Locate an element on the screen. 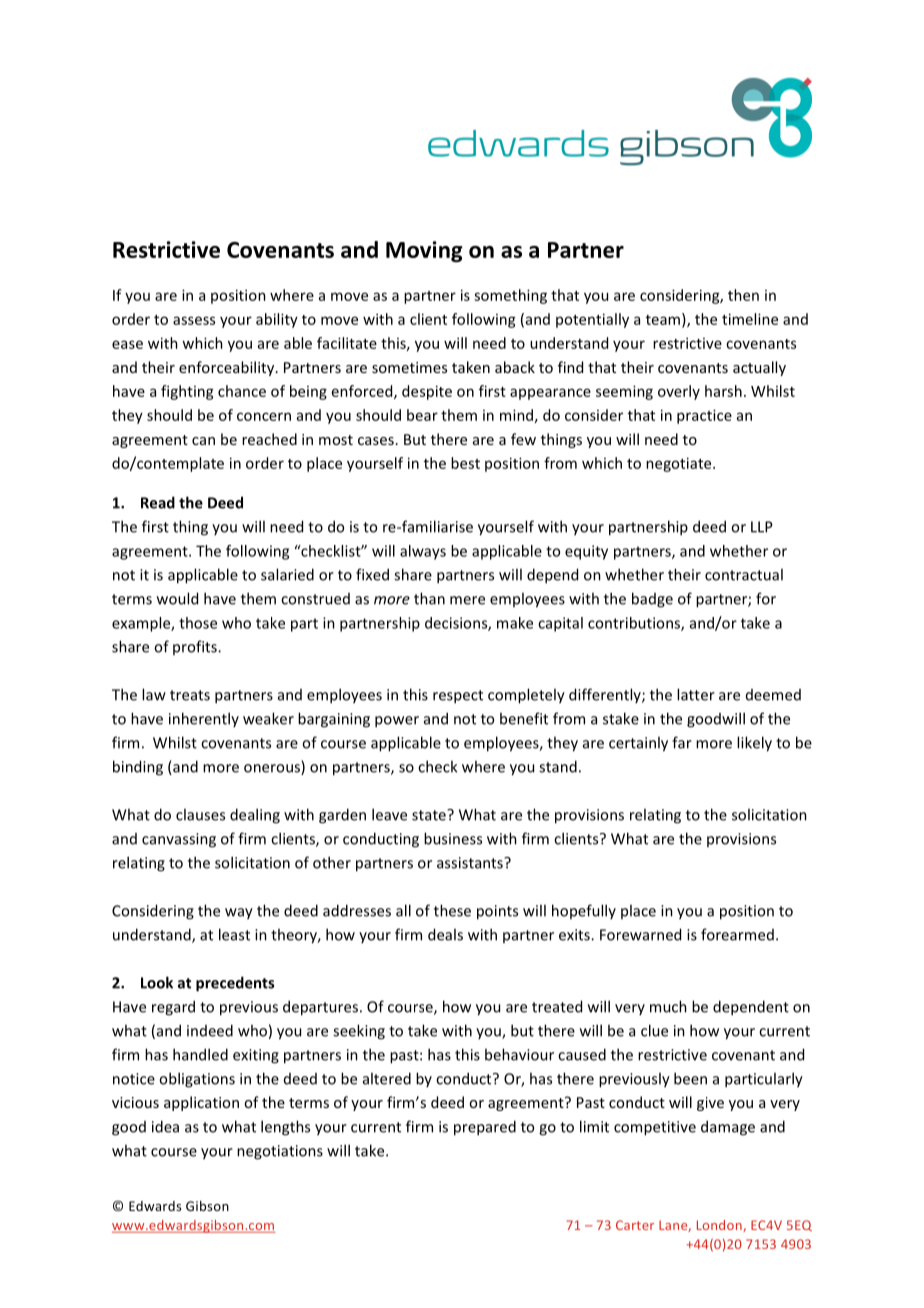 The height and width of the screenshot is (1308, 924). mere is located at coordinates (467, 600).
